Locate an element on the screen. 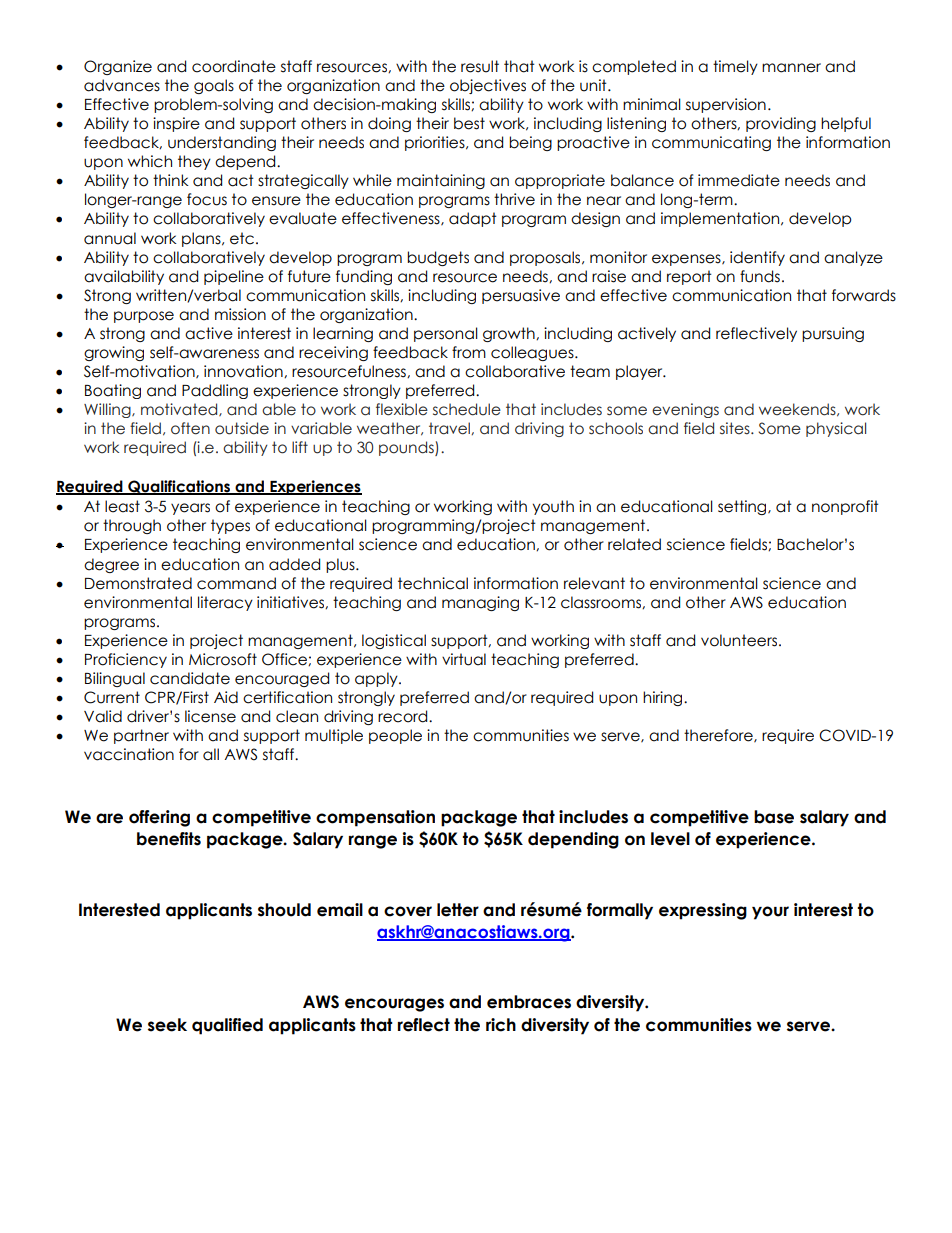 The width and height of the screenshot is (952, 1233). providing is located at coordinates (781, 124).
